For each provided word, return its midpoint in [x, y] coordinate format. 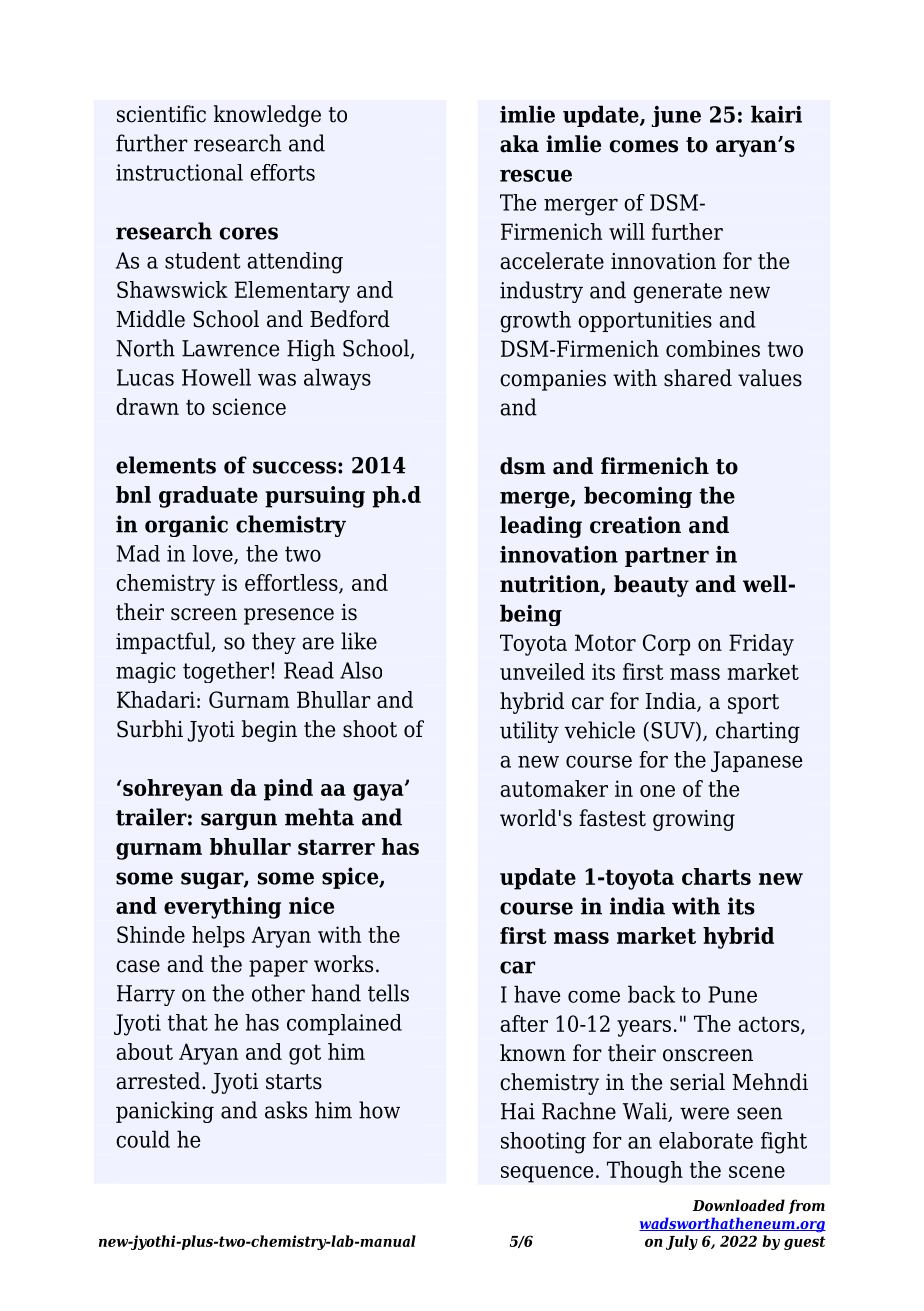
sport [753, 704]
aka [519, 144]
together [226, 672]
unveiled [542, 671]
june [676, 116]
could [143, 1139]
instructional [179, 172]
